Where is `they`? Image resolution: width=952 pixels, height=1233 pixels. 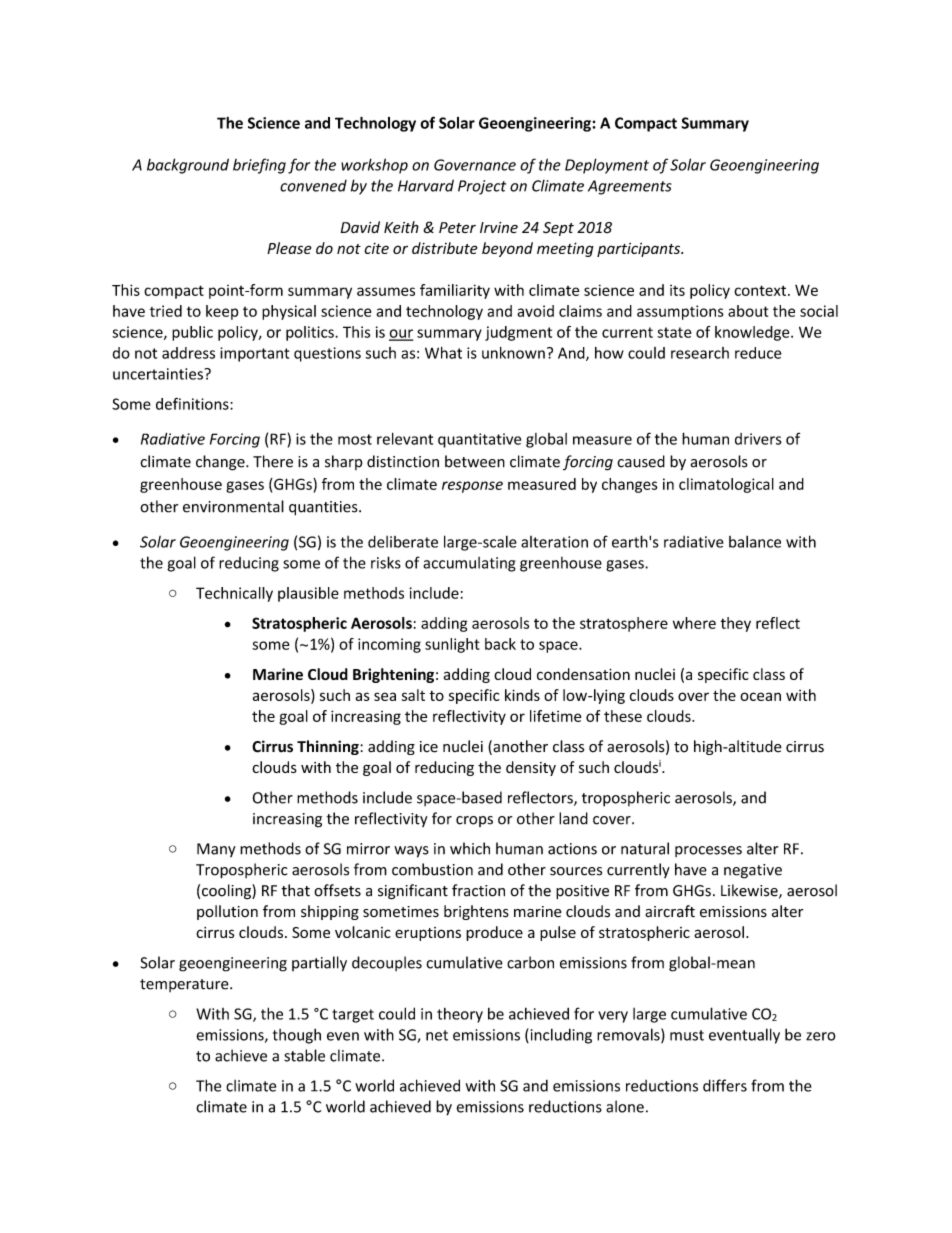 they is located at coordinates (736, 624).
